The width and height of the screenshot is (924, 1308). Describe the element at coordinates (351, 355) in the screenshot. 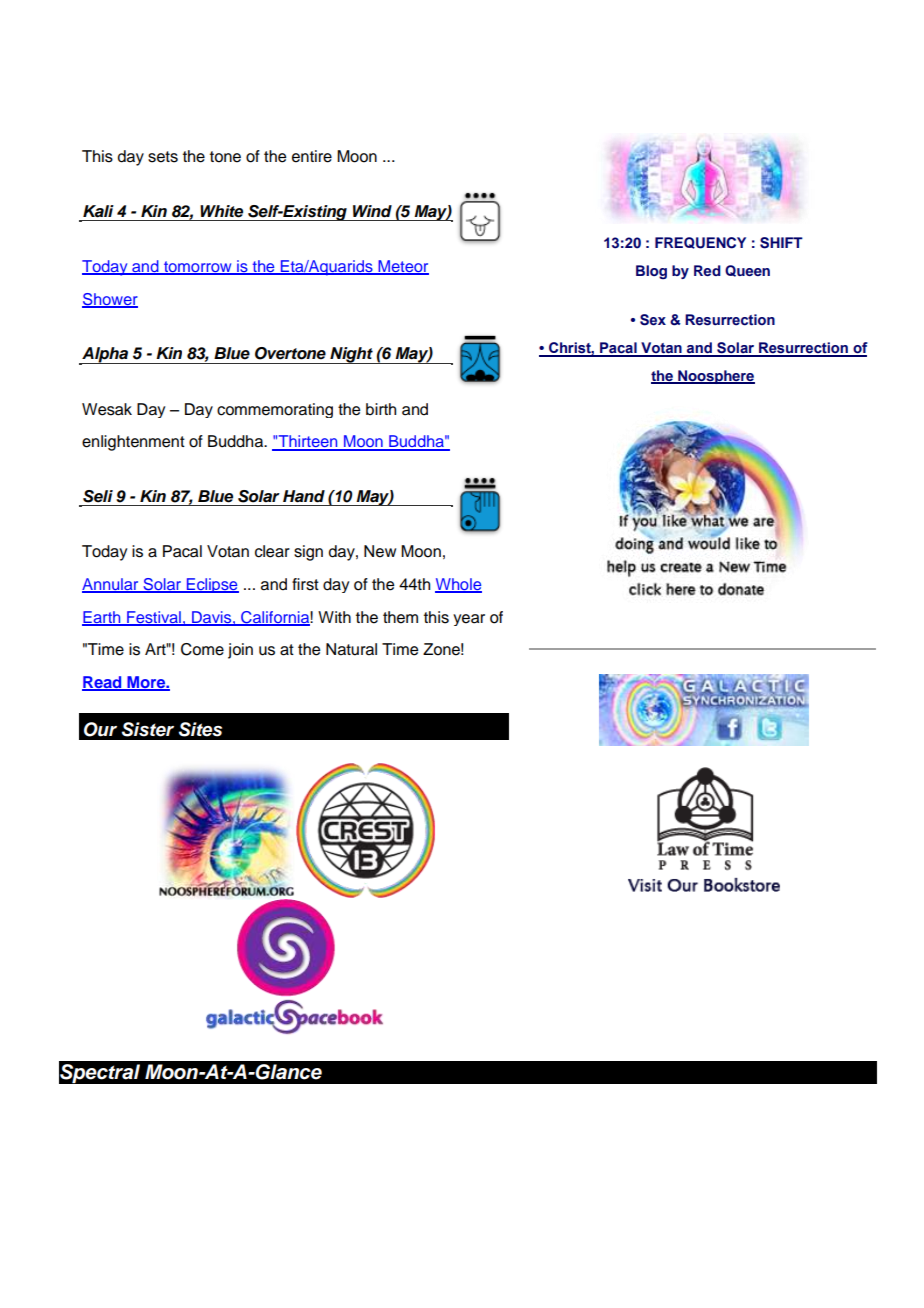

I see `Night` at that location.
